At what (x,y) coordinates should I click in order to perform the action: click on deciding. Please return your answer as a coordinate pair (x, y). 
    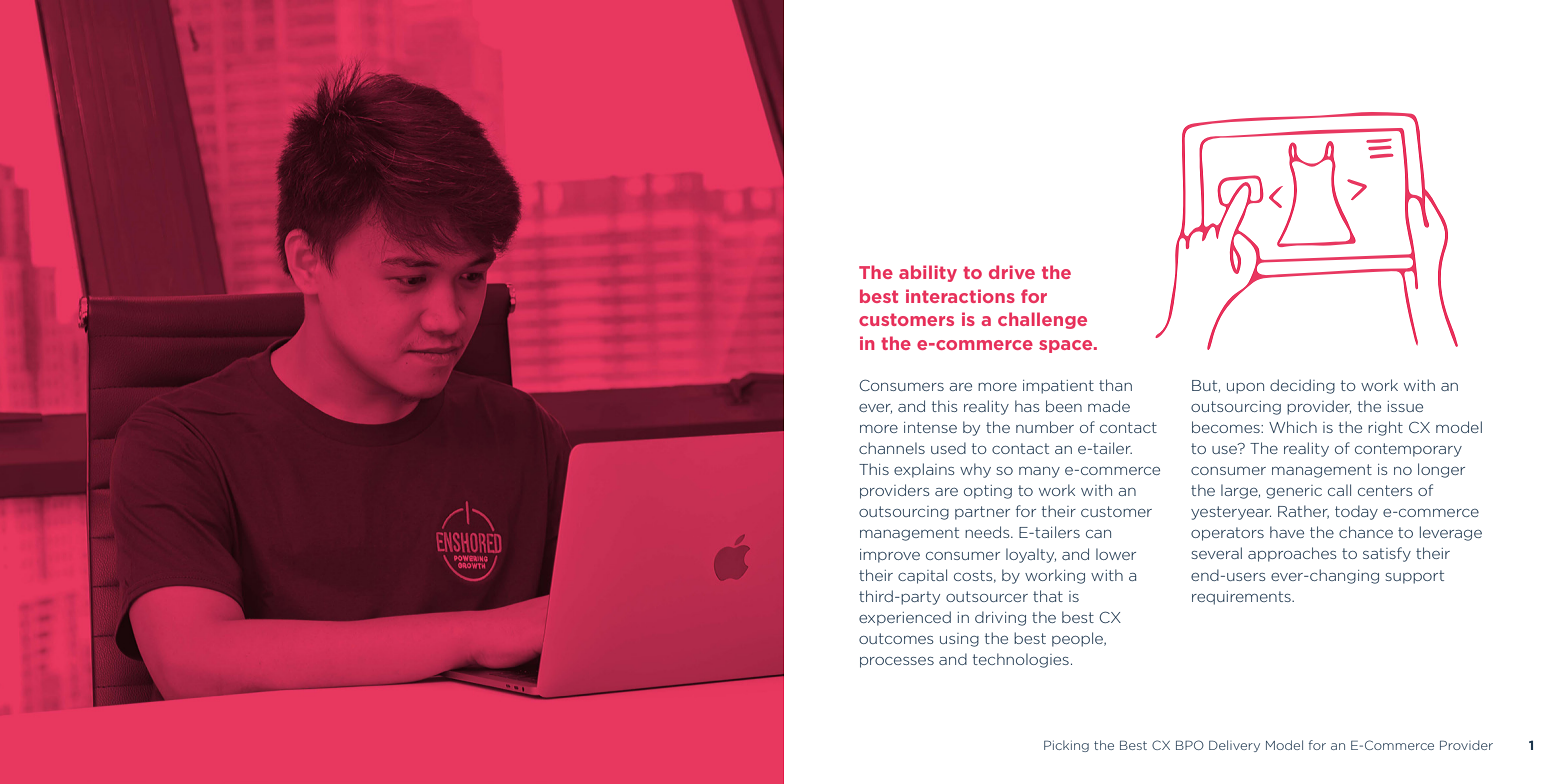
    Looking at the image, I should click on (1302, 386).
